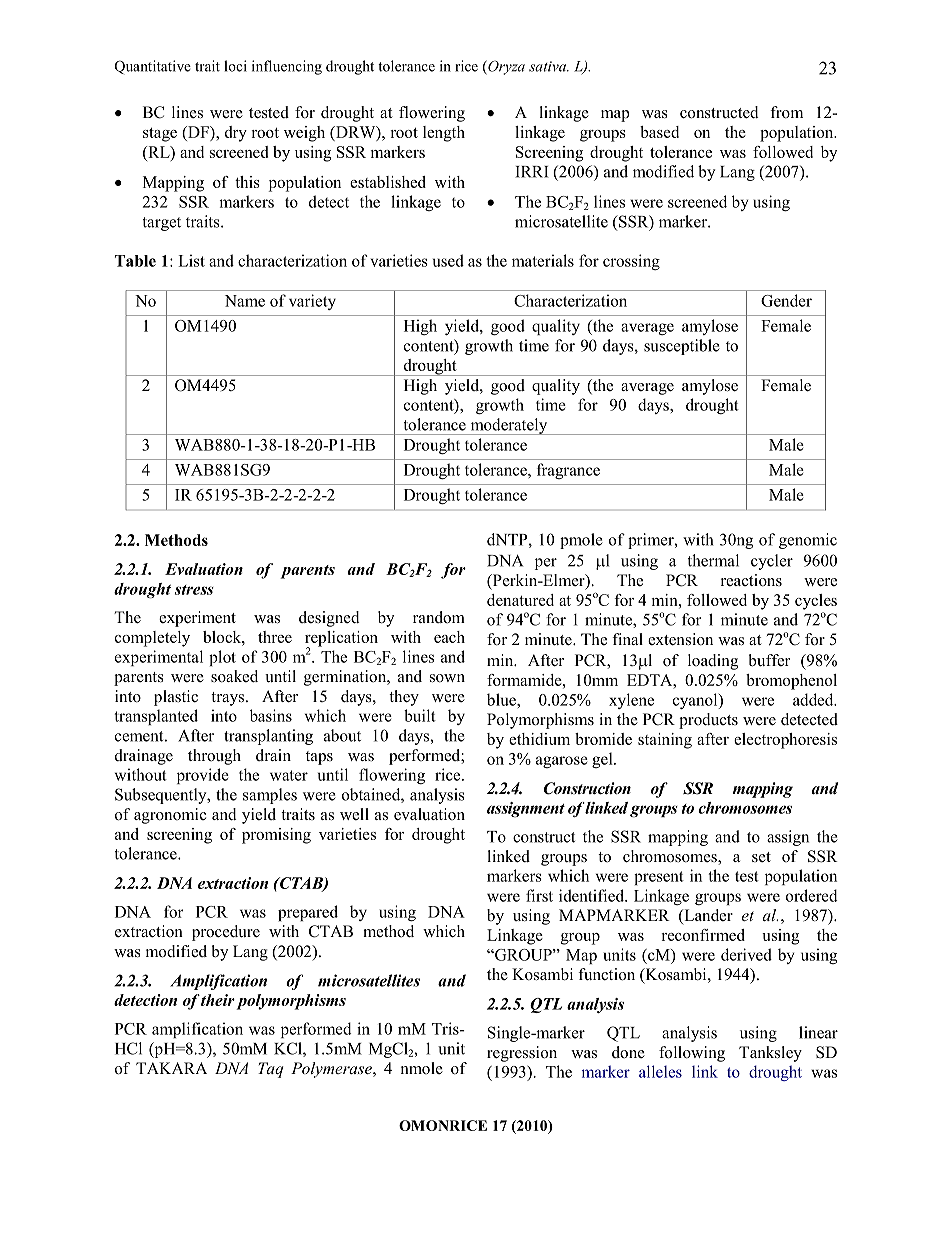  Describe the element at coordinates (682, 347) in the screenshot. I see `susceptible` at that location.
